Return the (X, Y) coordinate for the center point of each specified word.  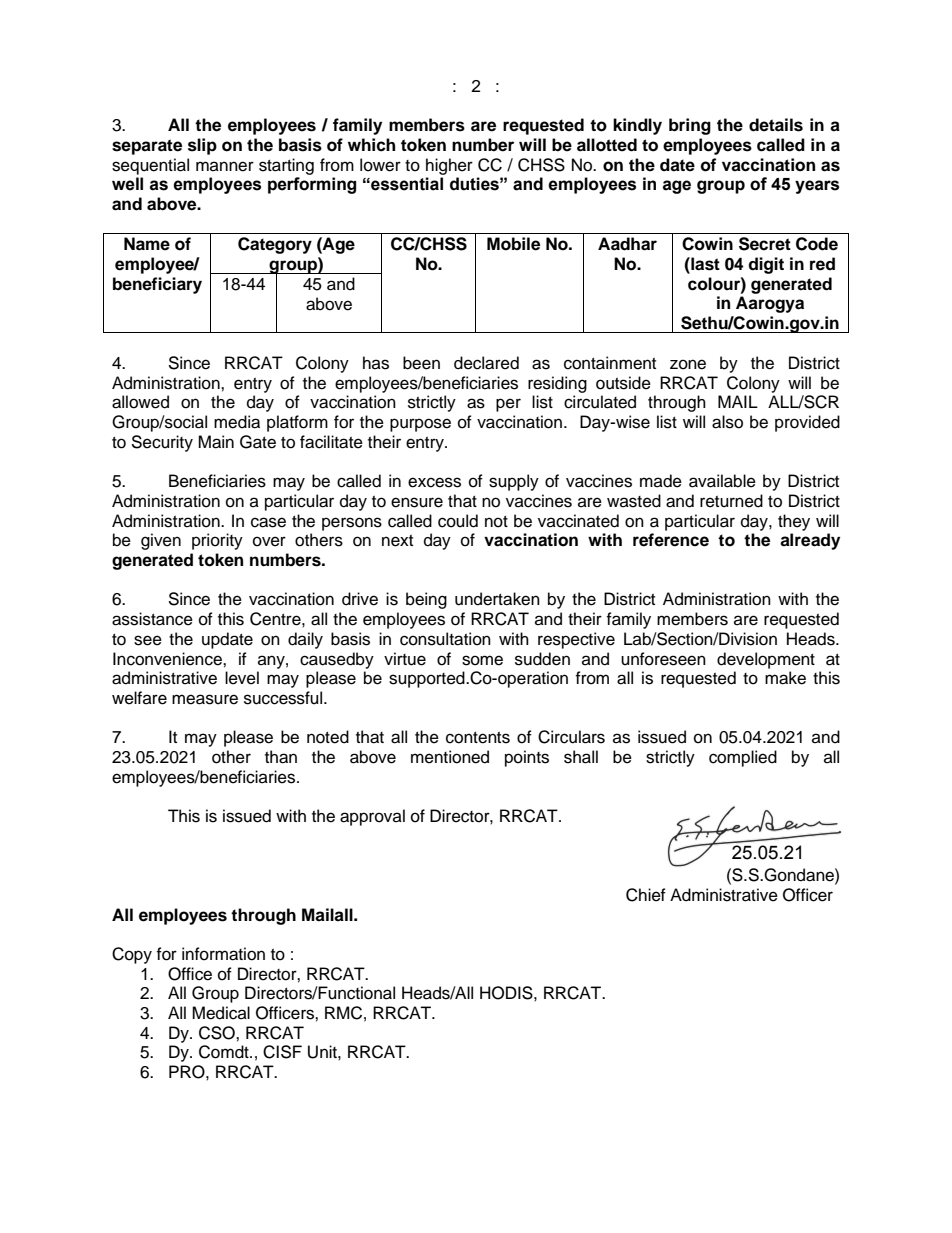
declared (486, 363)
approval (372, 817)
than (281, 757)
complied (743, 758)
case (268, 522)
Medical (221, 1013)
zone (688, 364)
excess (434, 482)
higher (449, 166)
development (766, 660)
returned (731, 501)
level (242, 678)
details (776, 125)
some (482, 660)
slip (202, 146)
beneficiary (157, 285)
